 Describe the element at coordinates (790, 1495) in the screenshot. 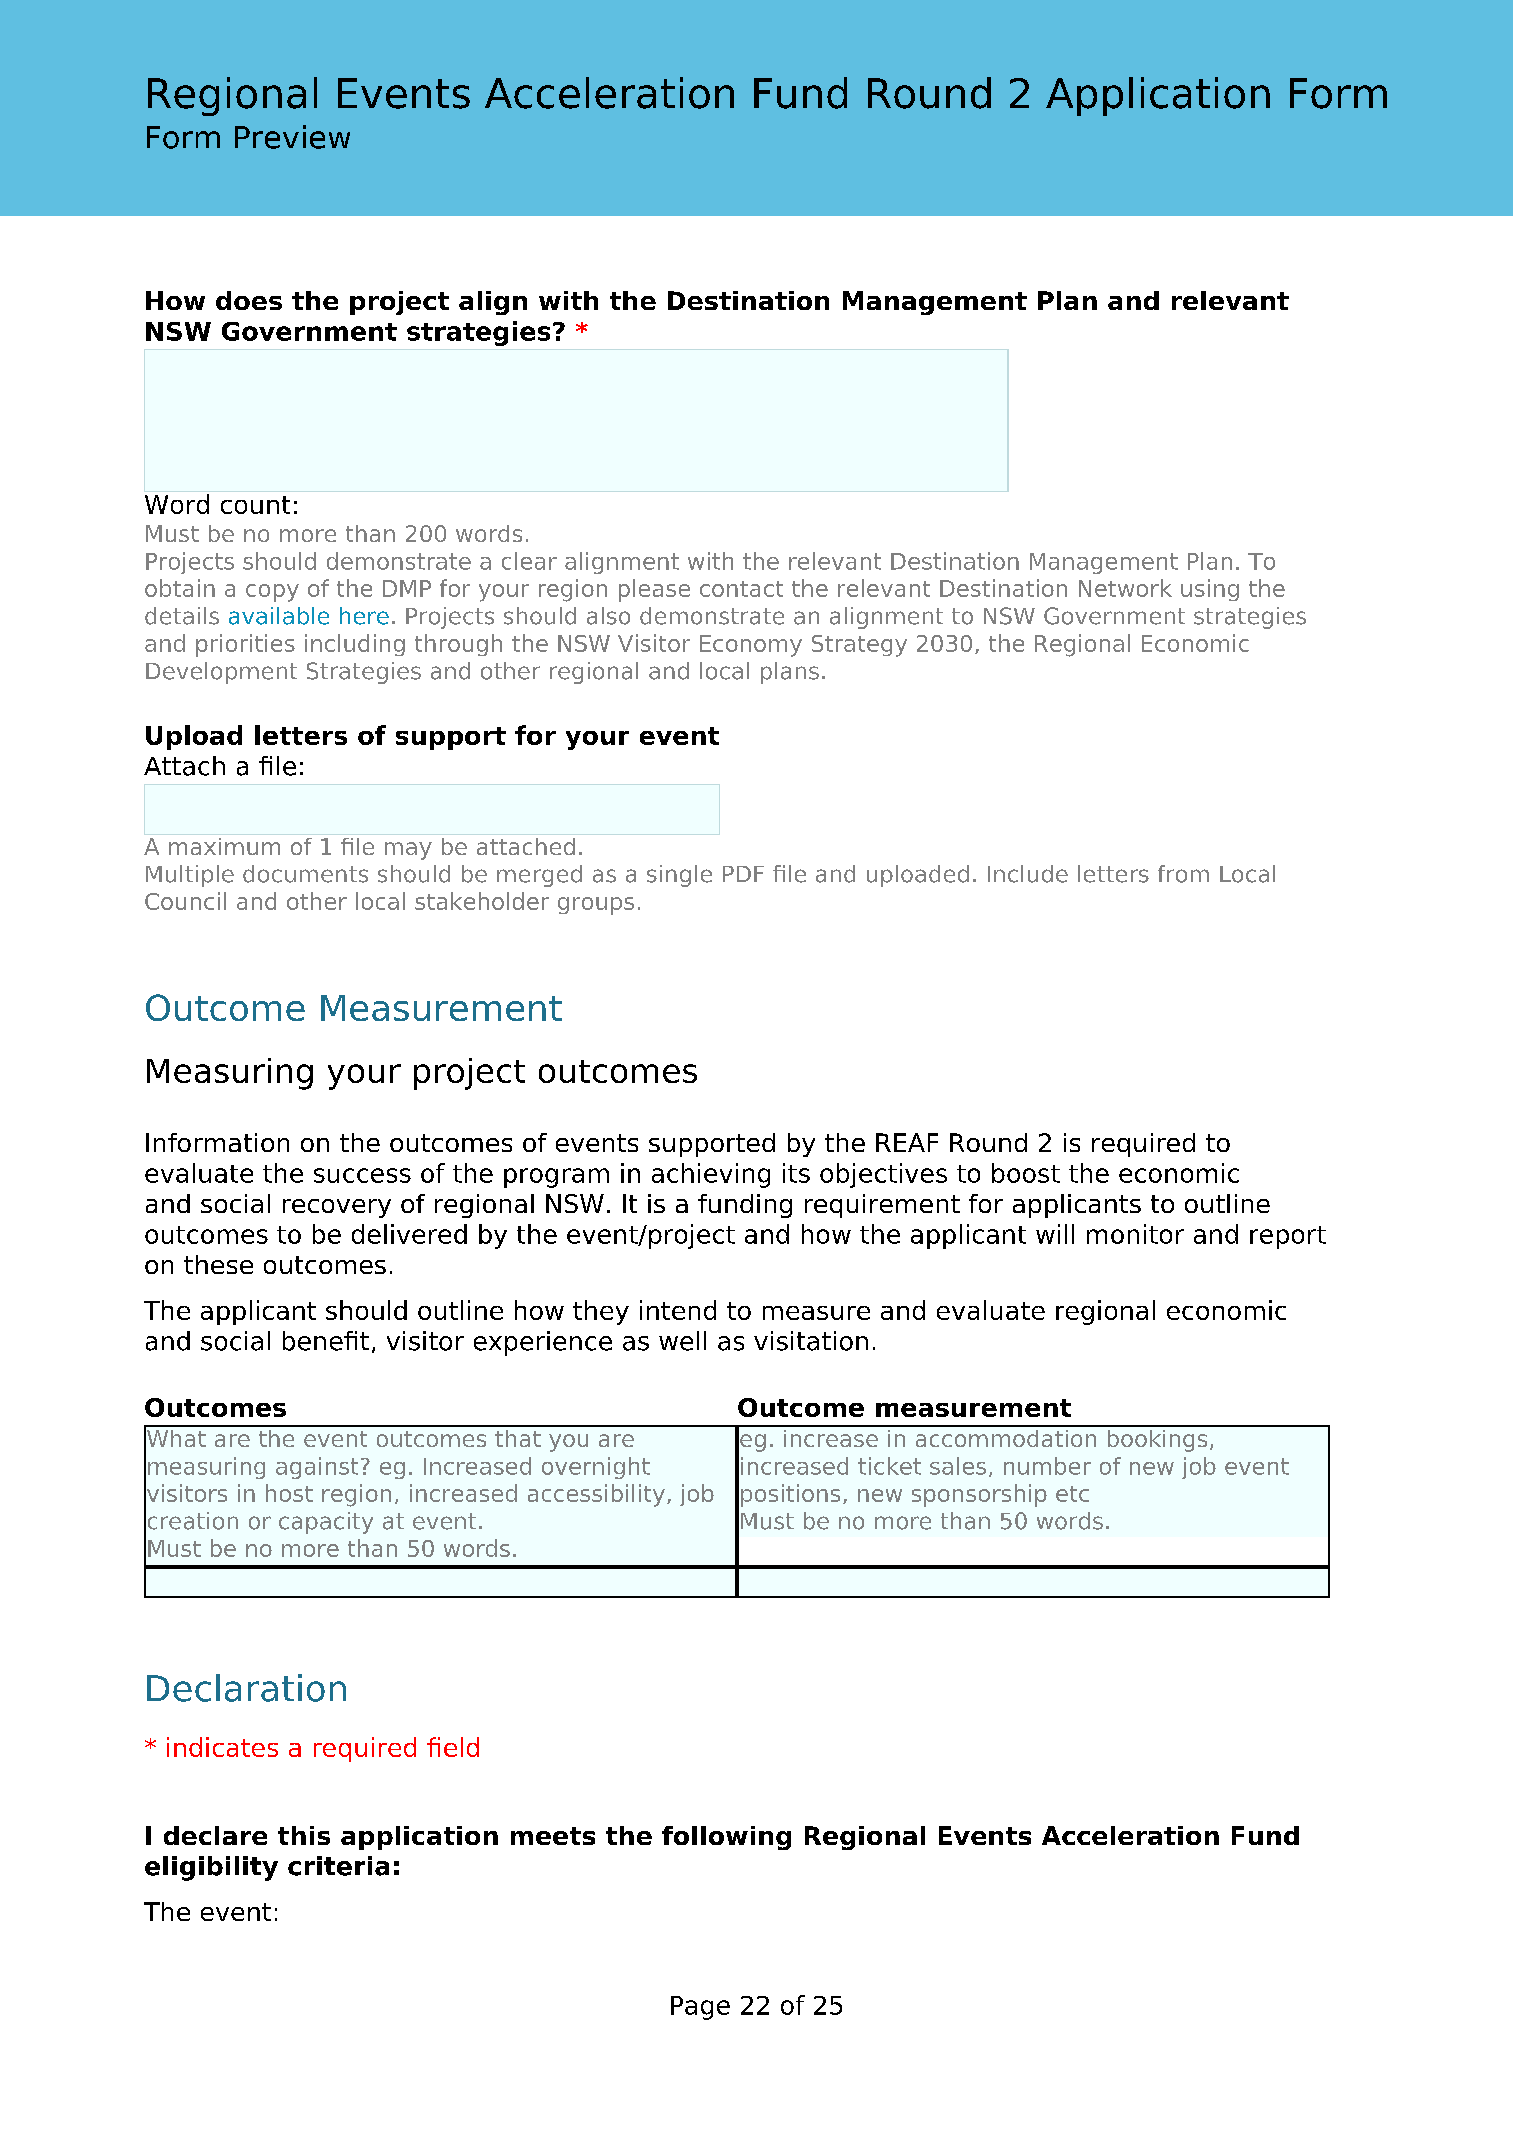

I see `positions` at that location.
